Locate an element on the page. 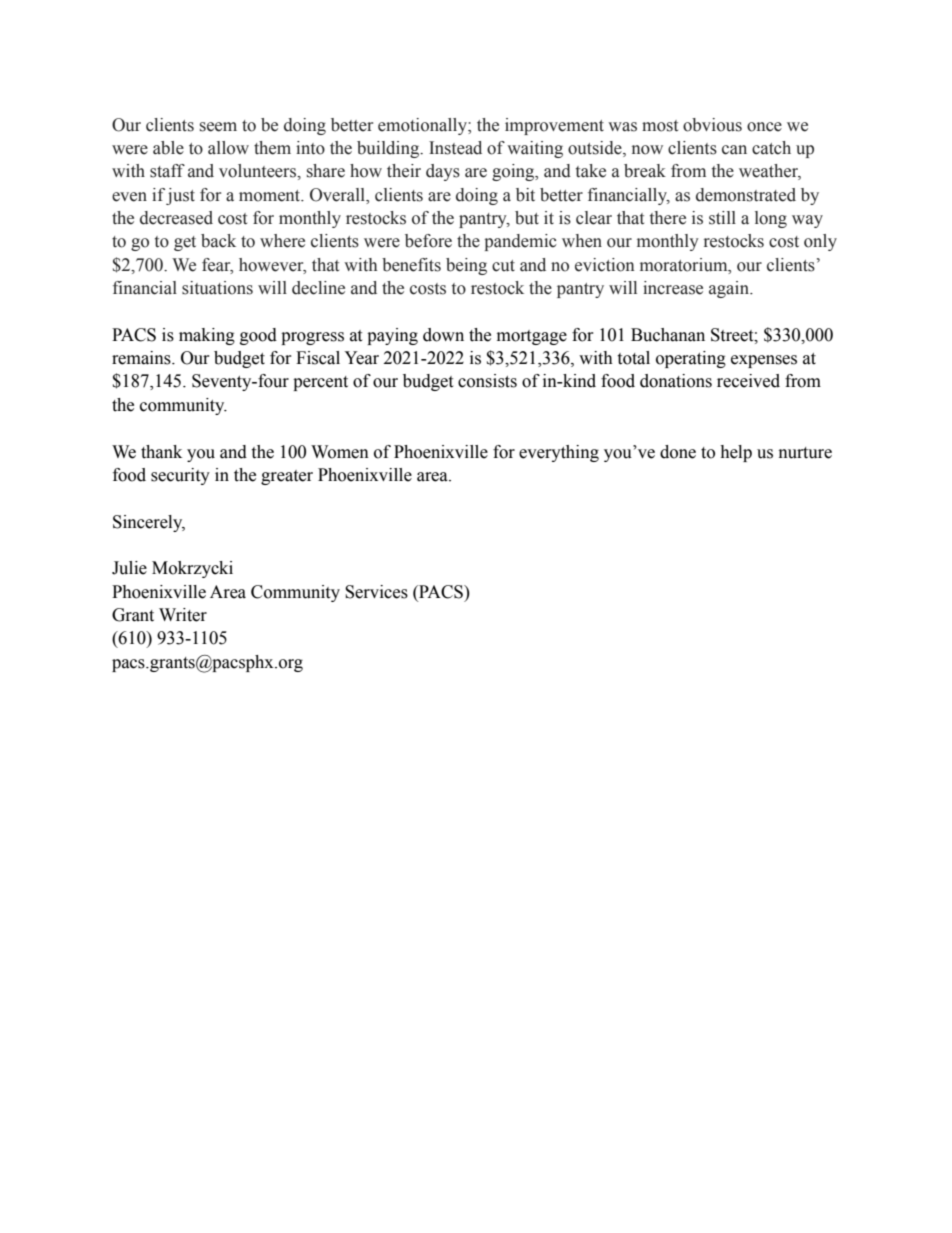 This image has height=1233, width=952. allow is located at coordinates (228, 148).
